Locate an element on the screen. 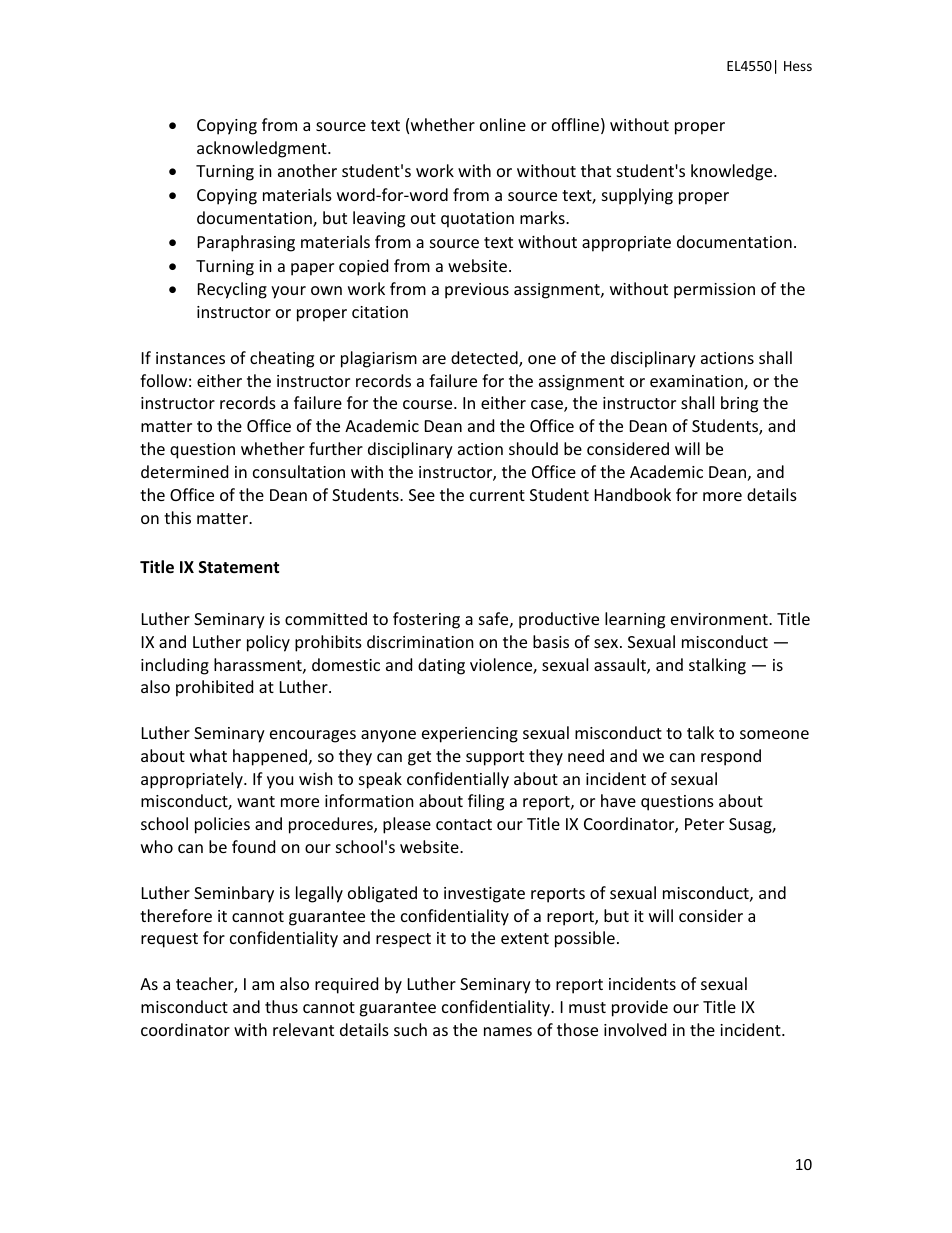  instances is located at coordinates (190, 358).
